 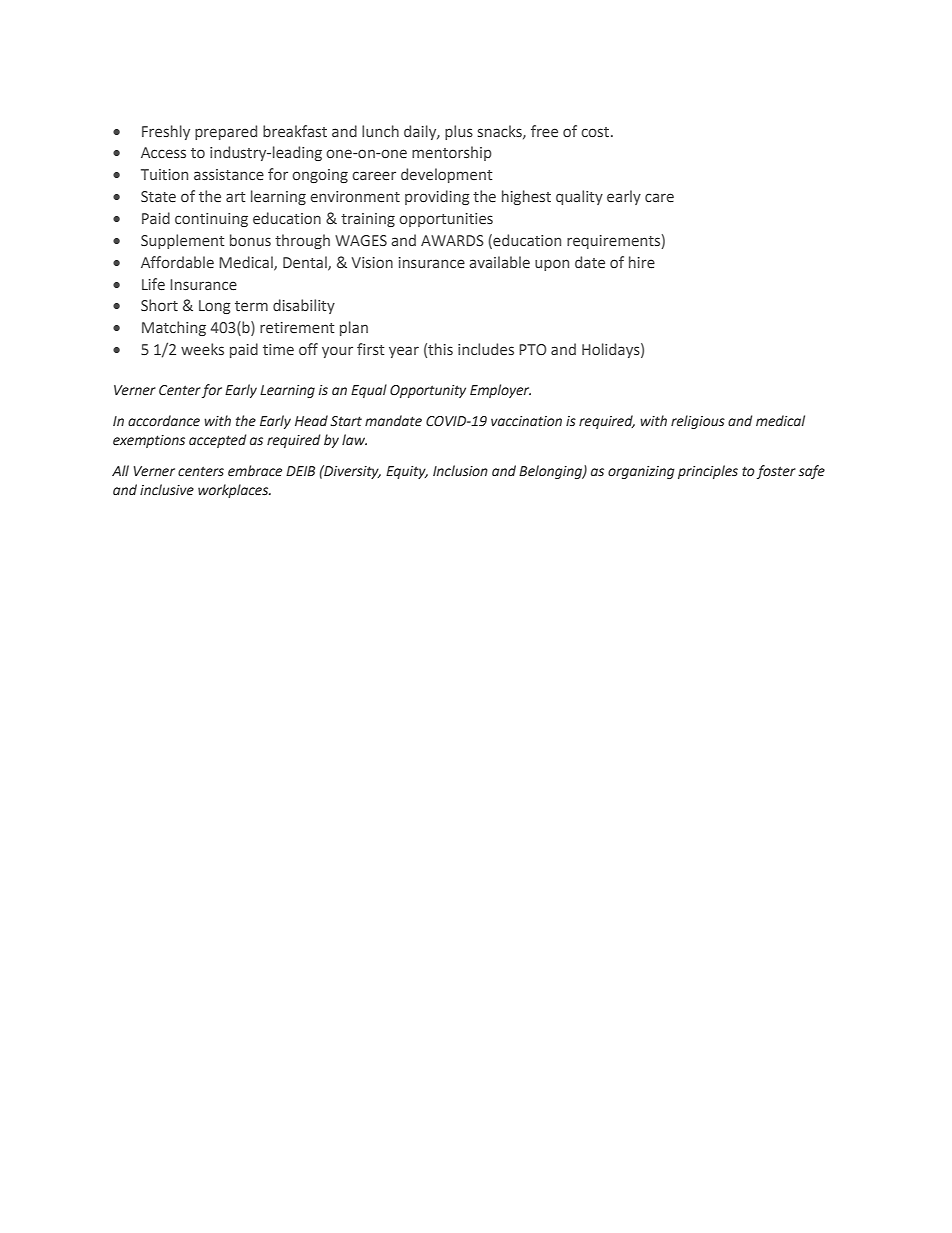 What do you see at coordinates (211, 220) in the document?
I see `continuing` at bounding box center [211, 220].
